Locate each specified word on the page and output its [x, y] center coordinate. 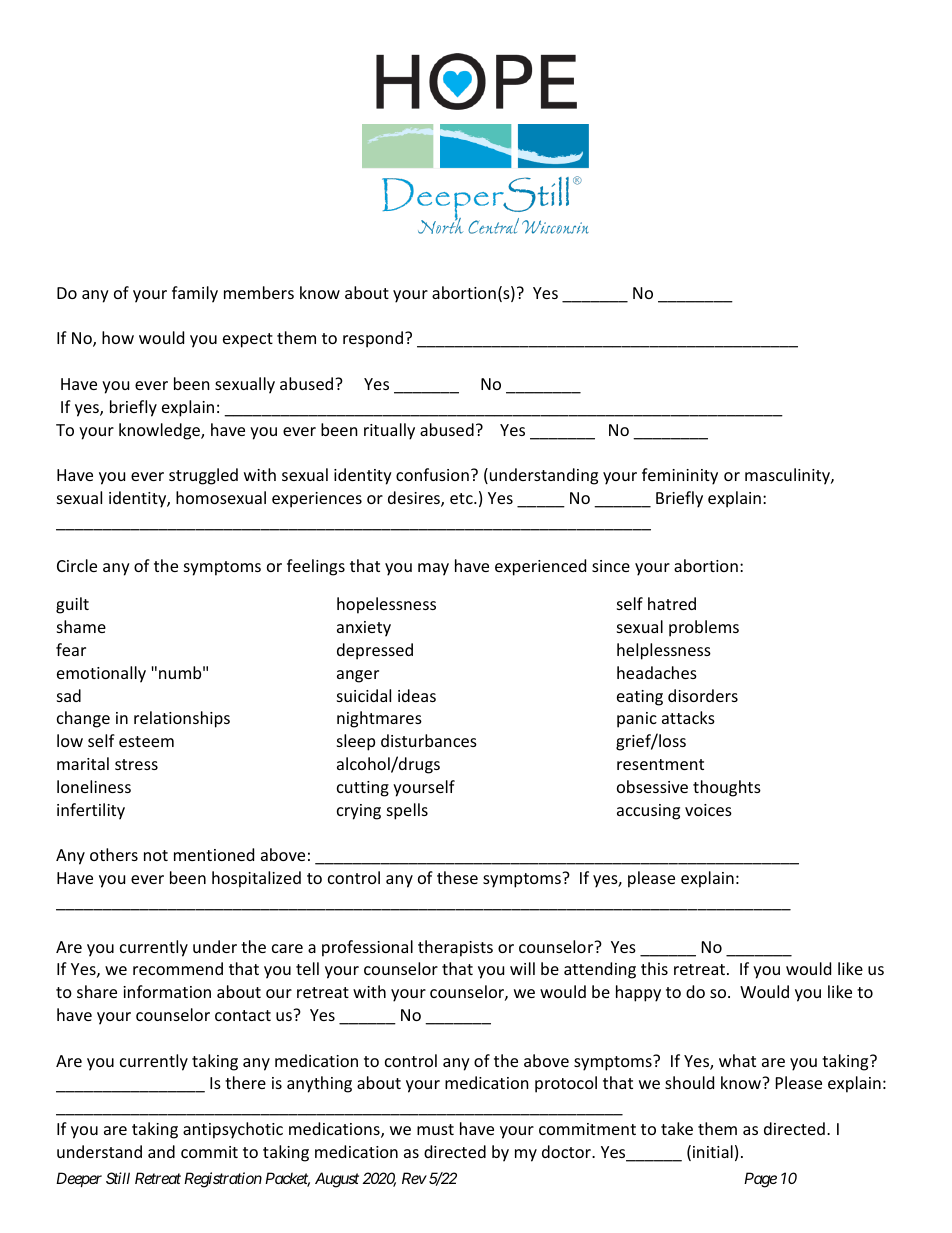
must [435, 1129]
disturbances [429, 740]
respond [373, 339]
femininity [680, 476]
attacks [688, 717]
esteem [146, 741]
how [118, 337]
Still [118, 1178]
